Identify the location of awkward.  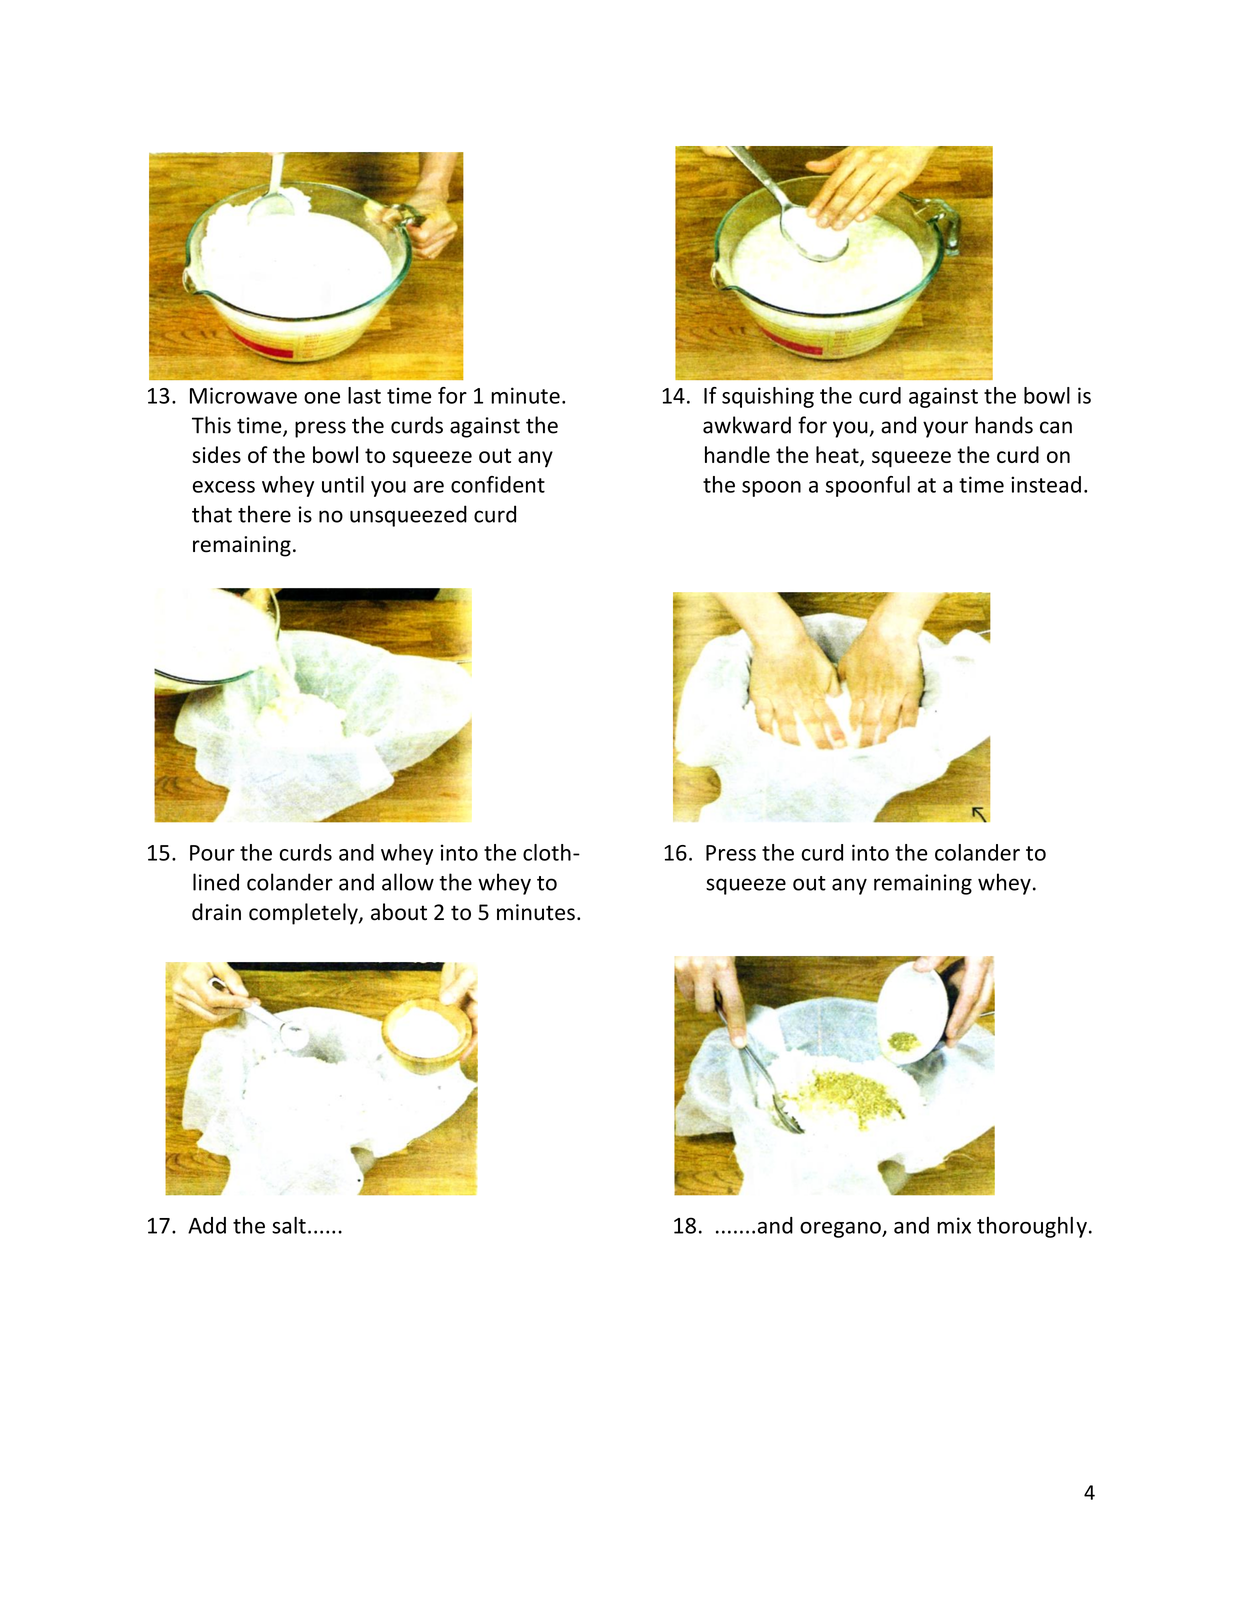
(747, 425).
